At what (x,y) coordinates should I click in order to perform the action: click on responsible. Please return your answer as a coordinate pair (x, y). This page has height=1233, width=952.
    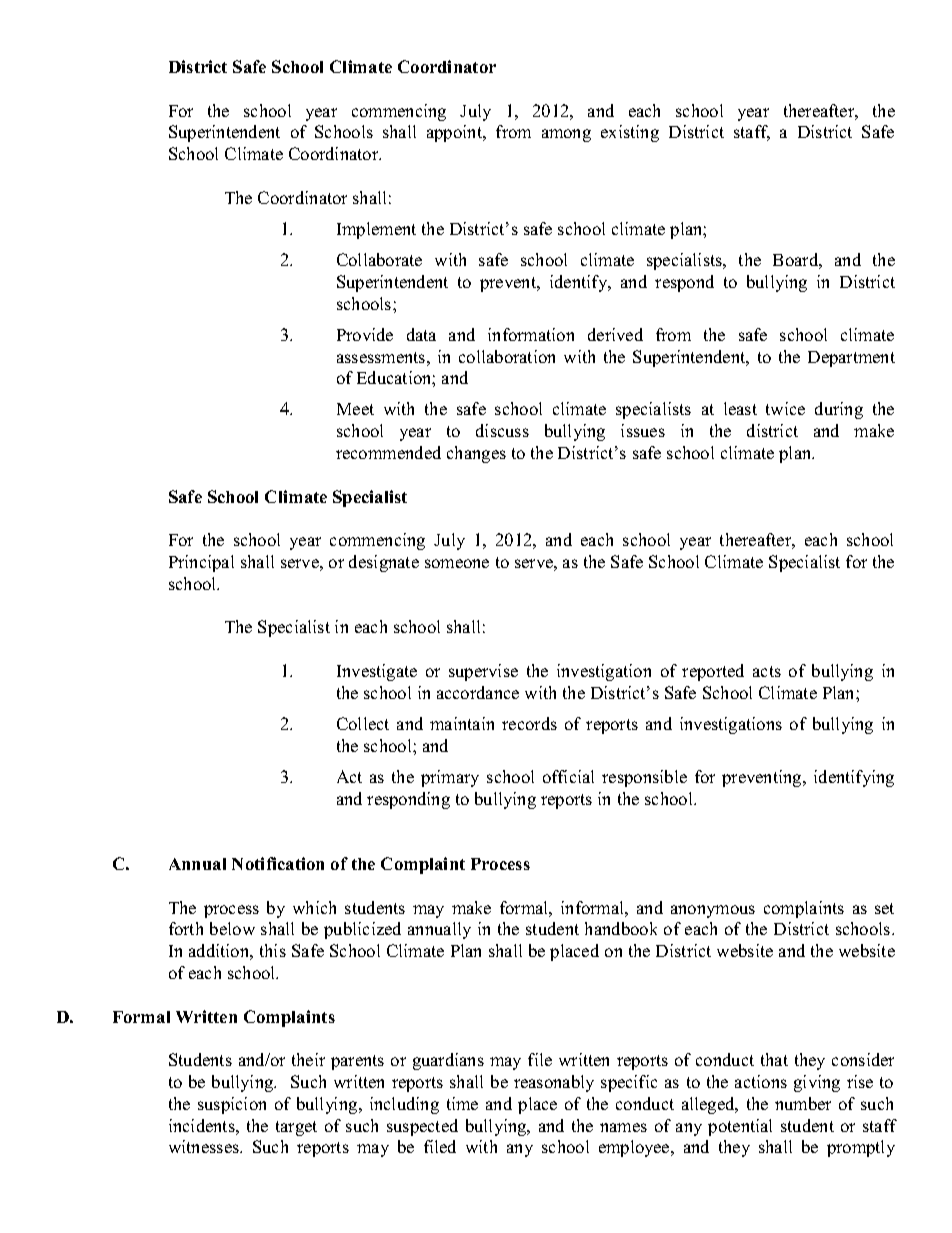
    Looking at the image, I should click on (644, 778).
